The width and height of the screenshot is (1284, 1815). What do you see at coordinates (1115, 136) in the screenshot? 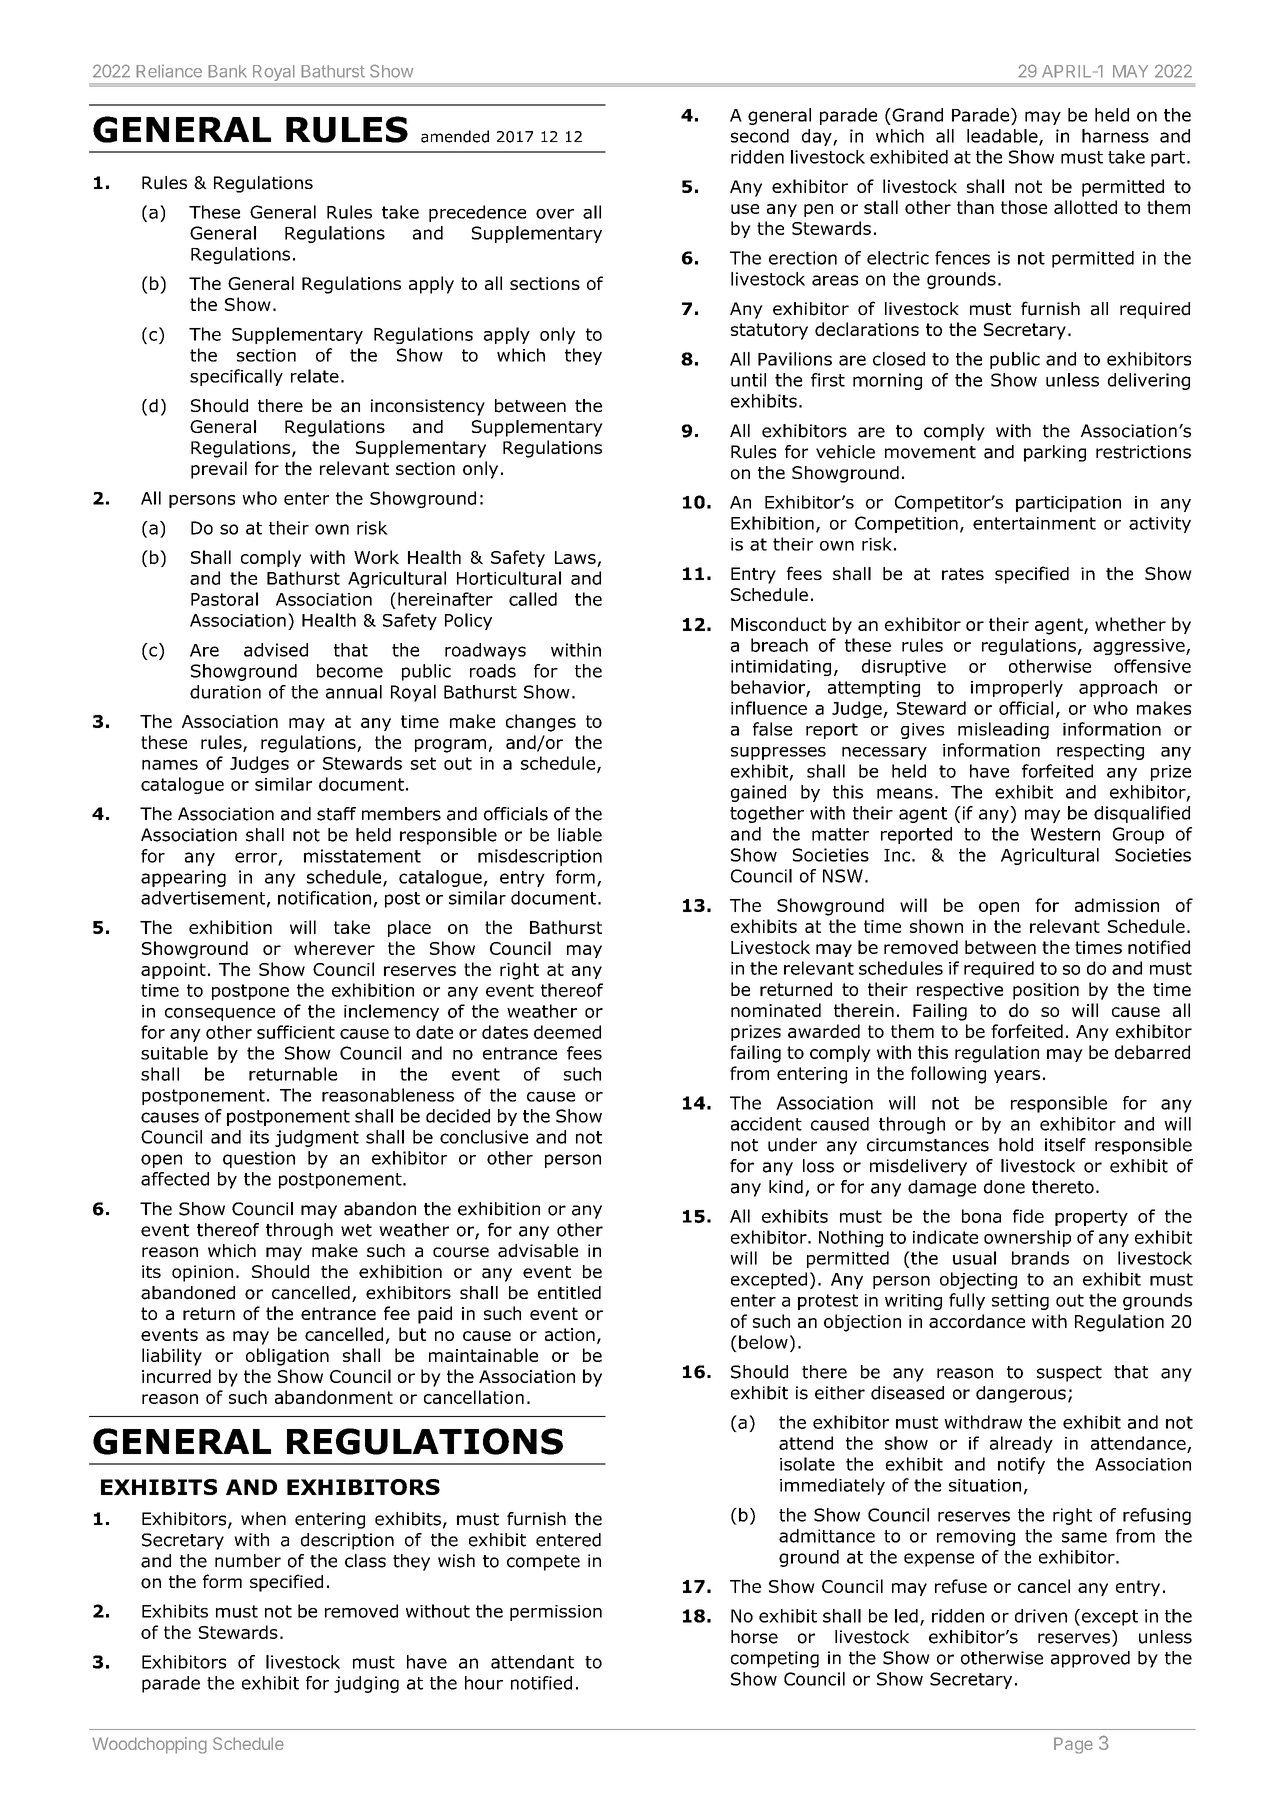
I see `harness` at bounding box center [1115, 136].
